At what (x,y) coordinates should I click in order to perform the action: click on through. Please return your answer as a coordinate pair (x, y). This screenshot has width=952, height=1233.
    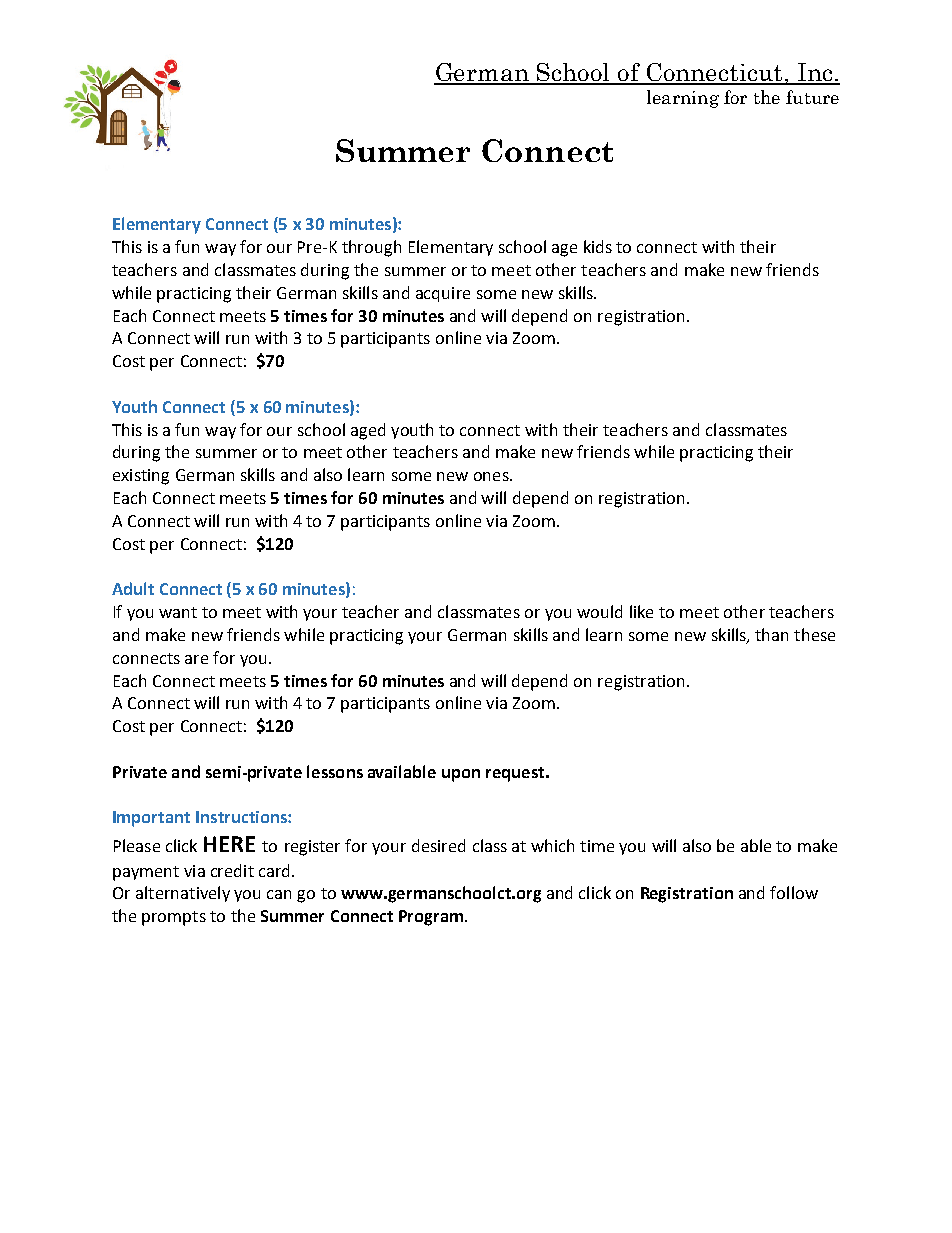
    Looking at the image, I should click on (371, 248).
